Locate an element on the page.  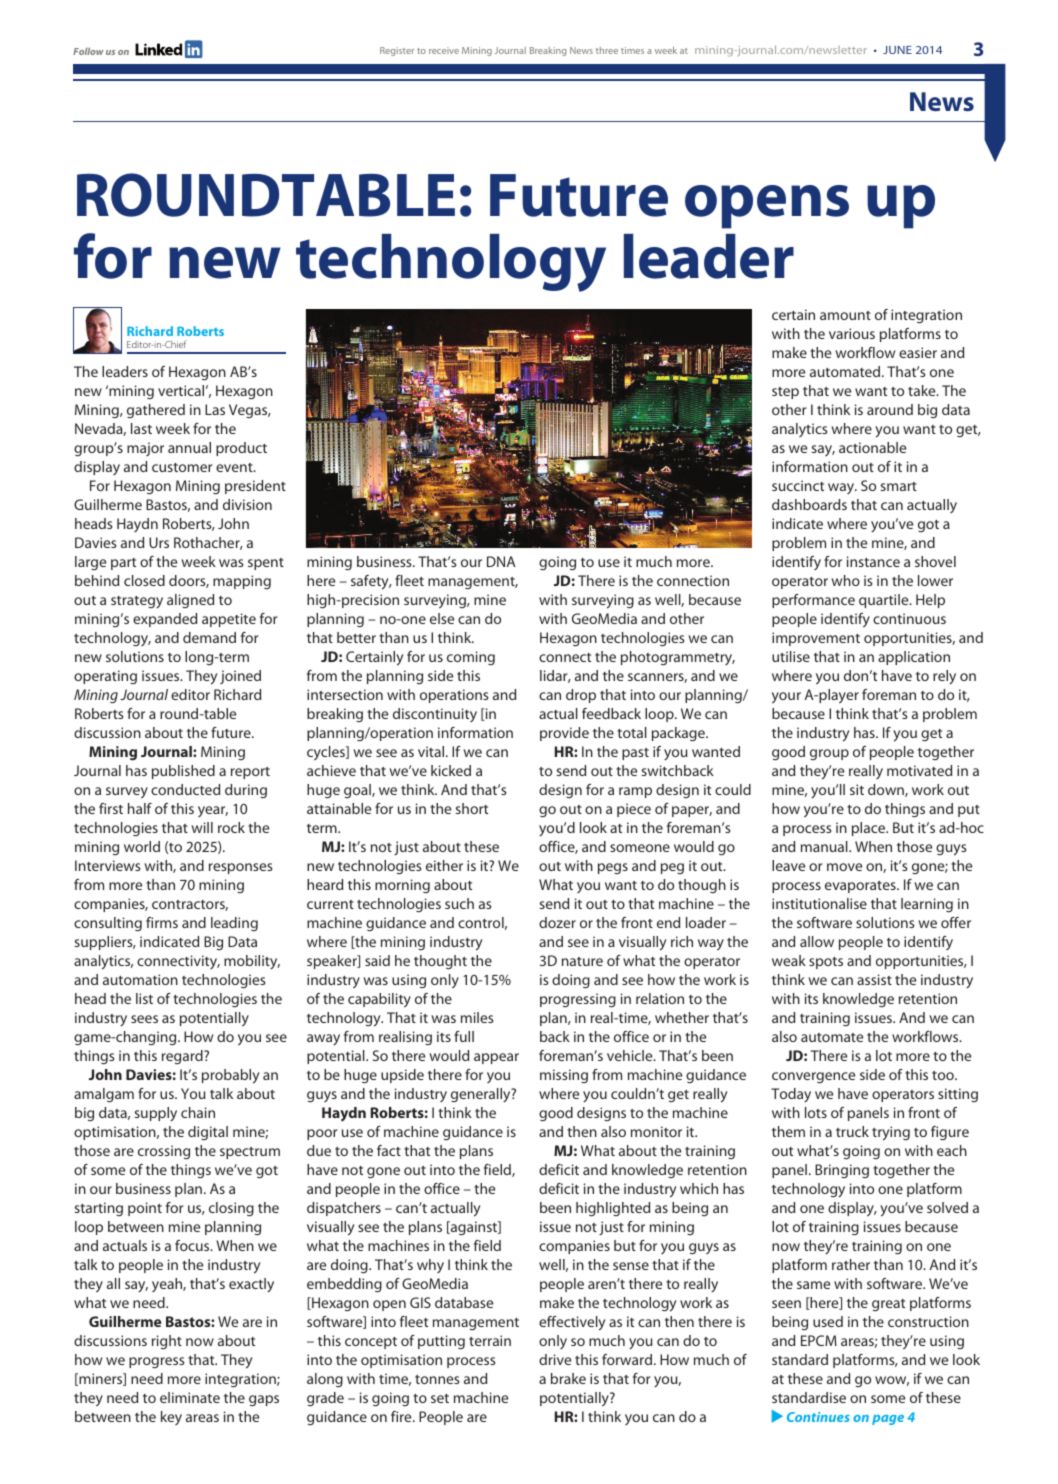
Follow is located at coordinates (88, 51).
